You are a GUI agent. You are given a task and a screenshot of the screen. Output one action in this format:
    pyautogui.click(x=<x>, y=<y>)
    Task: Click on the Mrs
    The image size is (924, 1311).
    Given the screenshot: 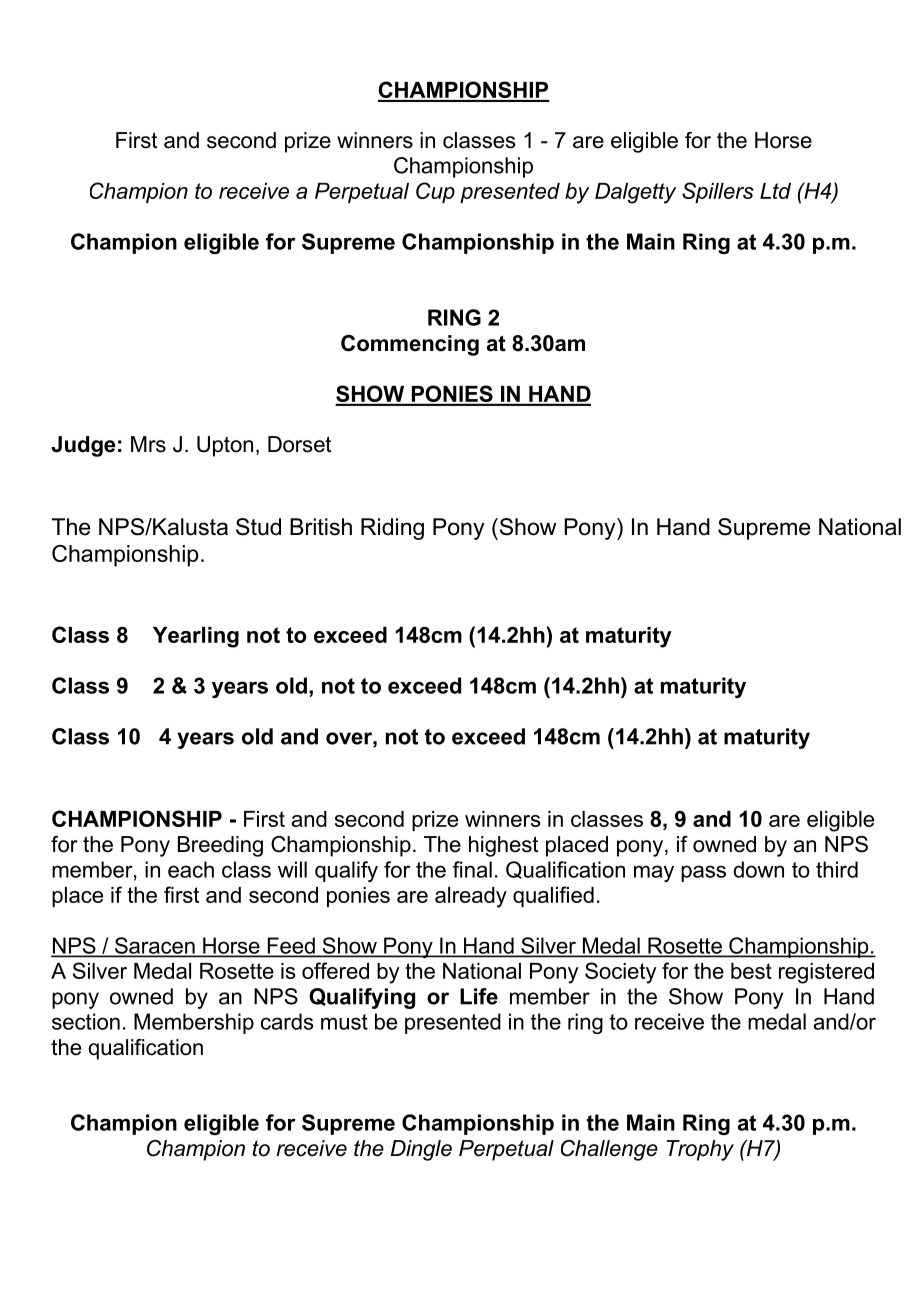 What is the action you would take?
    pyautogui.click(x=148, y=444)
